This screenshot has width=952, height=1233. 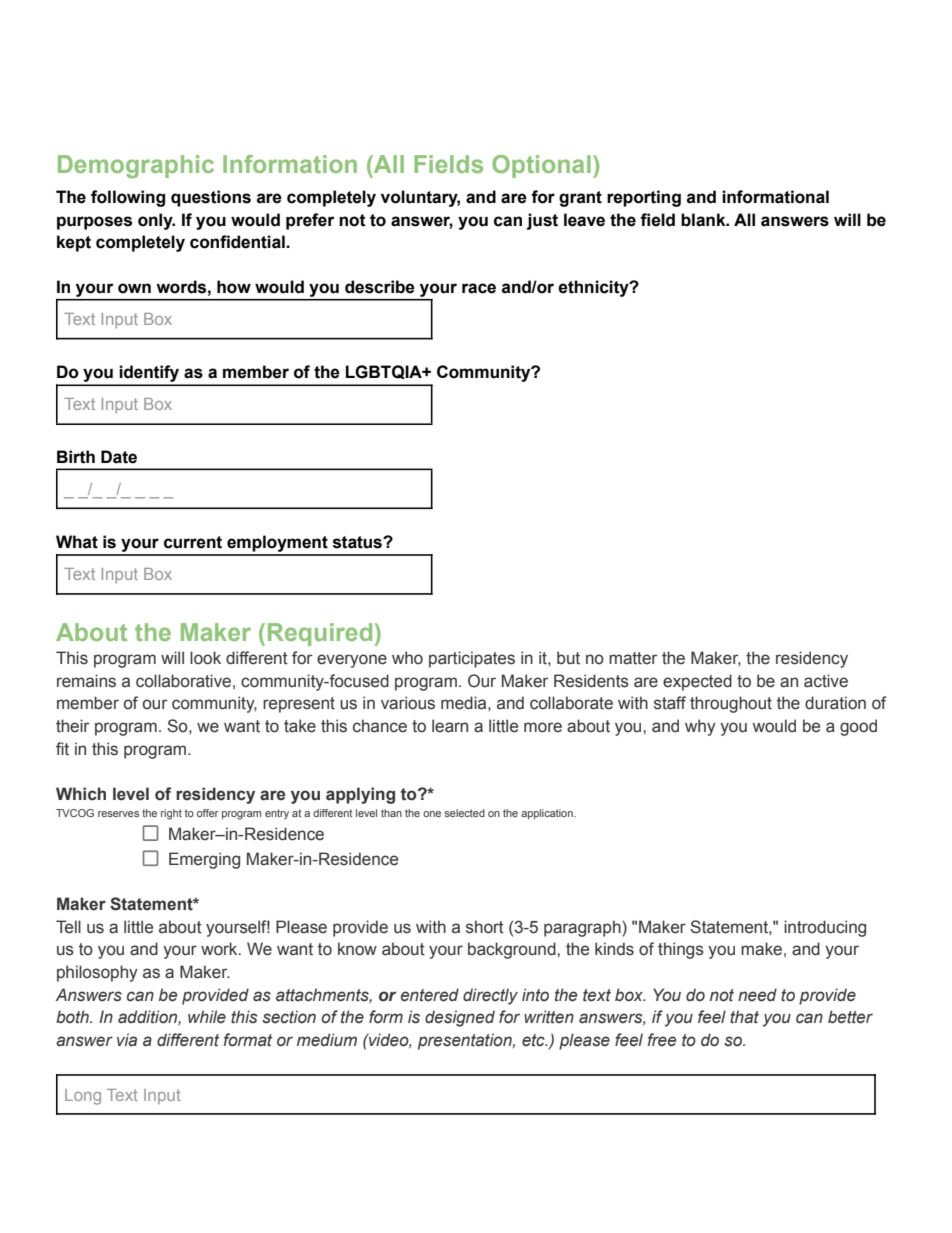 What do you see at coordinates (127, 1040) in the screenshot?
I see `via` at bounding box center [127, 1040].
